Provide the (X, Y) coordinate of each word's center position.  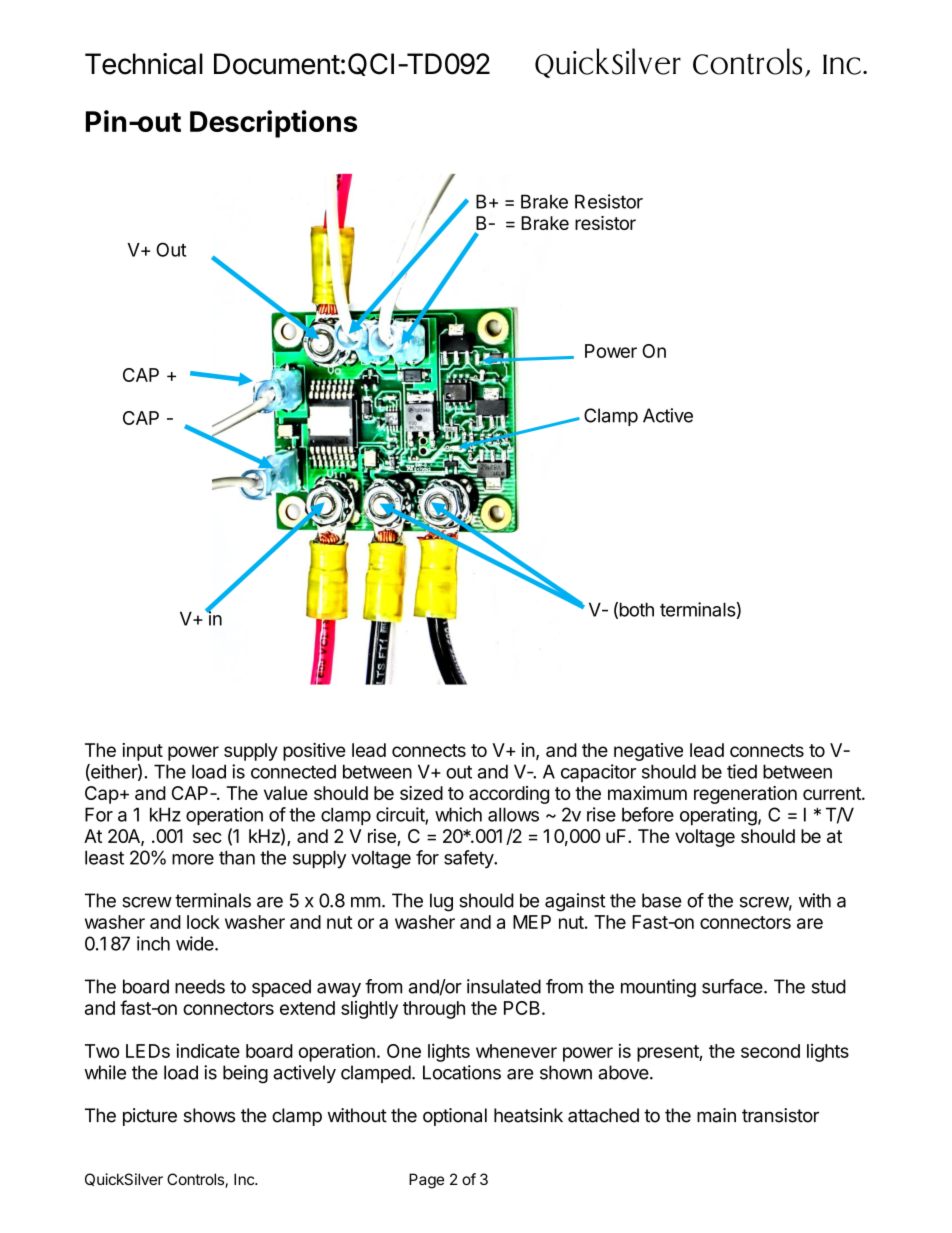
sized (421, 793)
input (142, 752)
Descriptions (273, 124)
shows (209, 1115)
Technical (144, 64)
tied (742, 771)
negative (648, 752)
